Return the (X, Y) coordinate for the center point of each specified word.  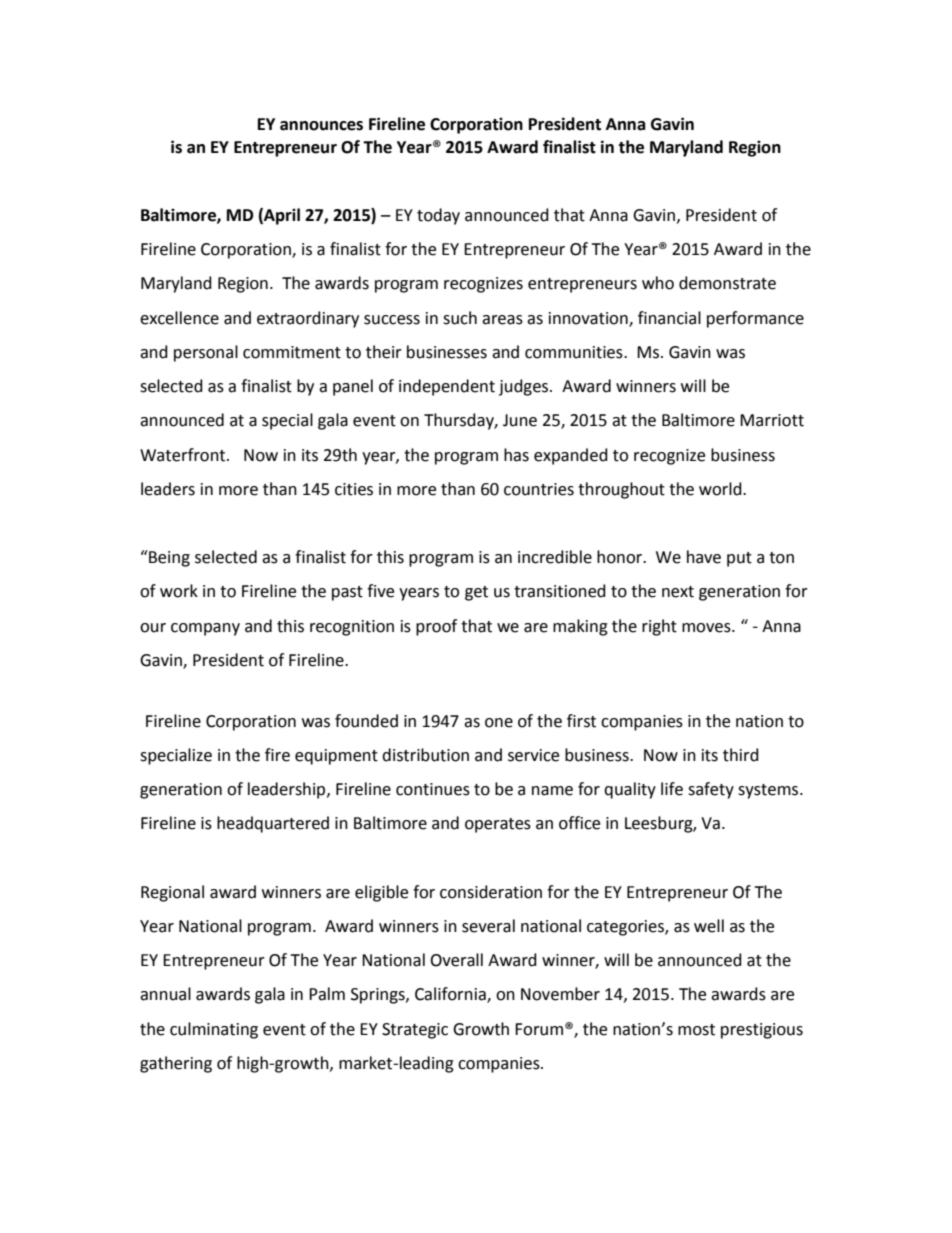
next (678, 592)
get (476, 593)
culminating (214, 1030)
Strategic (415, 1031)
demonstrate (727, 283)
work (179, 591)
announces (321, 126)
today (438, 216)
